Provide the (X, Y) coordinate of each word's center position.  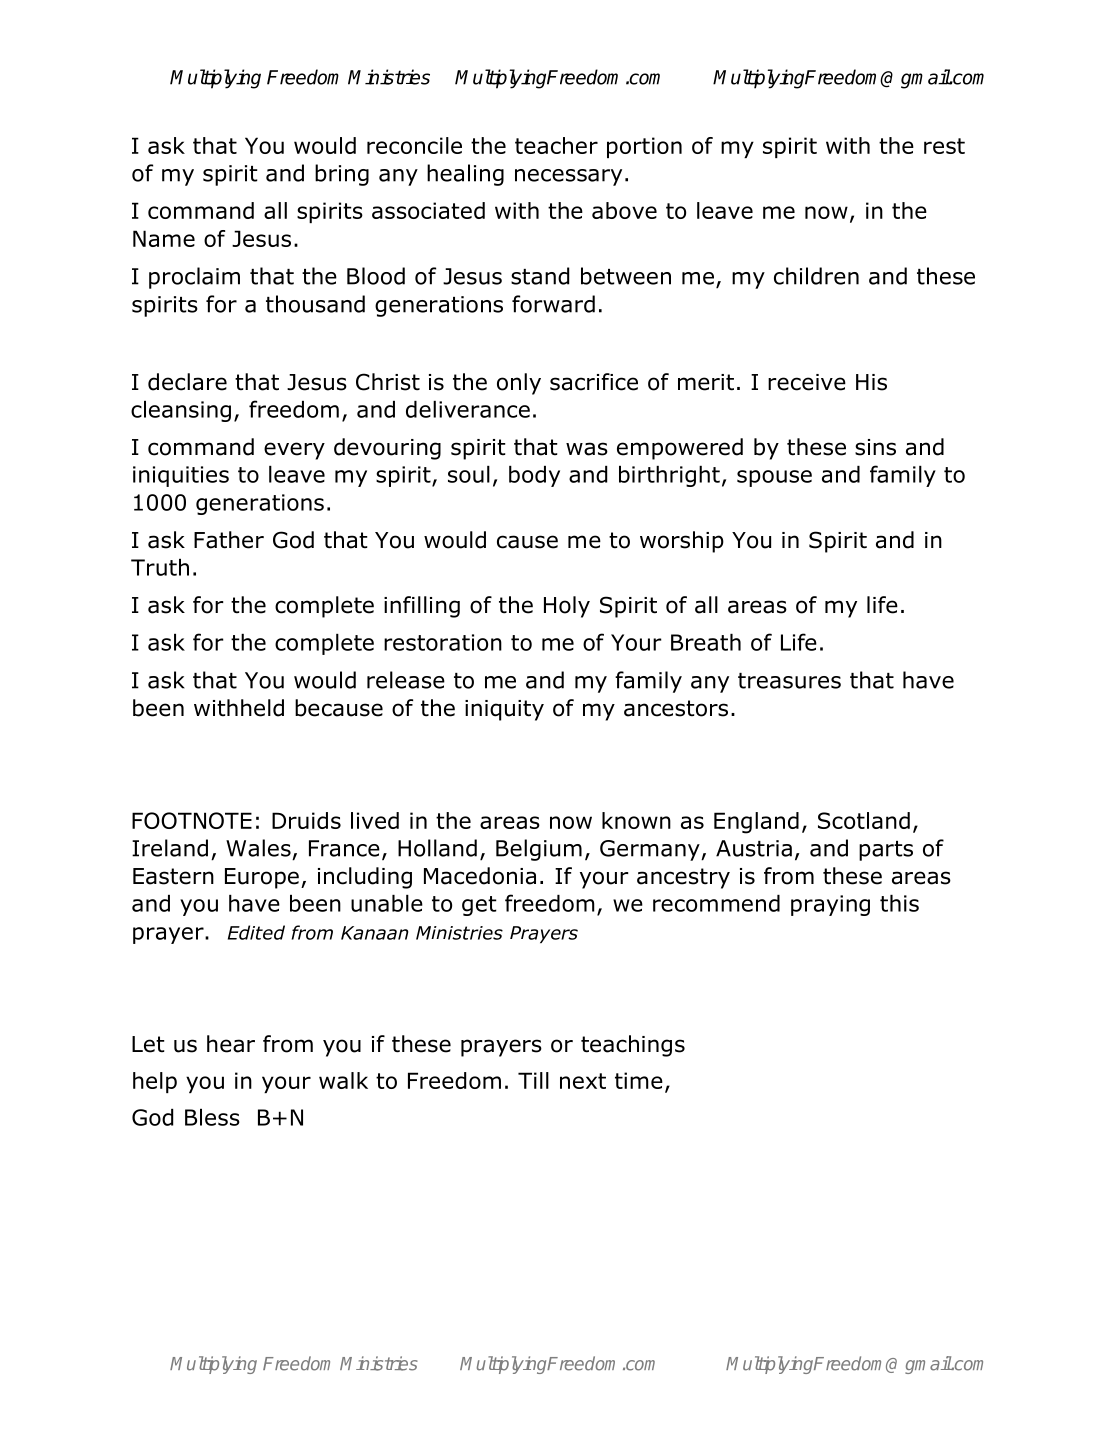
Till (533, 1080)
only (519, 384)
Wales (258, 848)
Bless (212, 1117)
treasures (789, 681)
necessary (568, 177)
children (816, 276)
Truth (160, 567)
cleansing (181, 411)
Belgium (539, 850)
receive (807, 382)
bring (342, 175)
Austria (754, 848)
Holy (567, 607)
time (639, 1080)
